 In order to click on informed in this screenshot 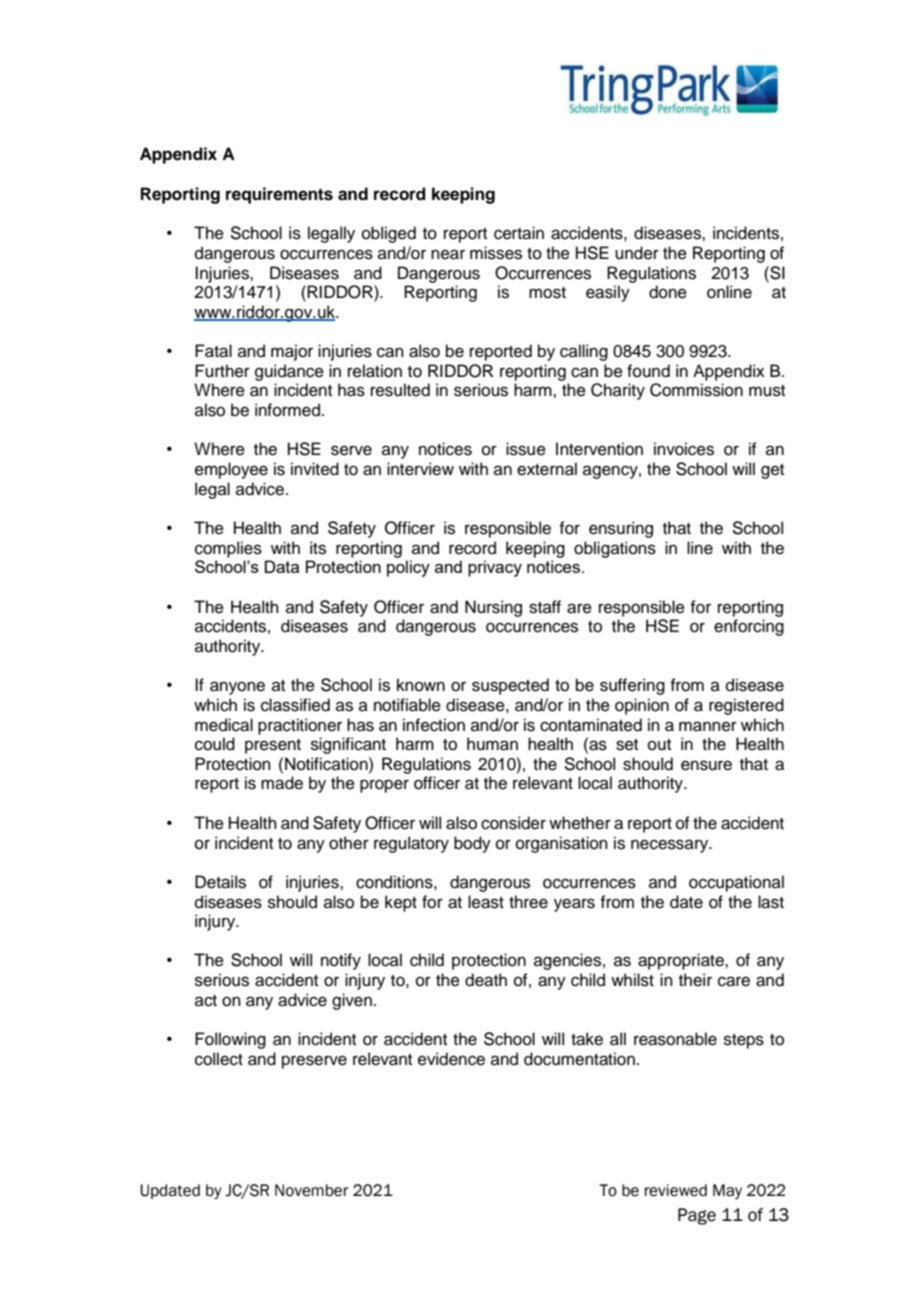, I will do `click(287, 410)`.
